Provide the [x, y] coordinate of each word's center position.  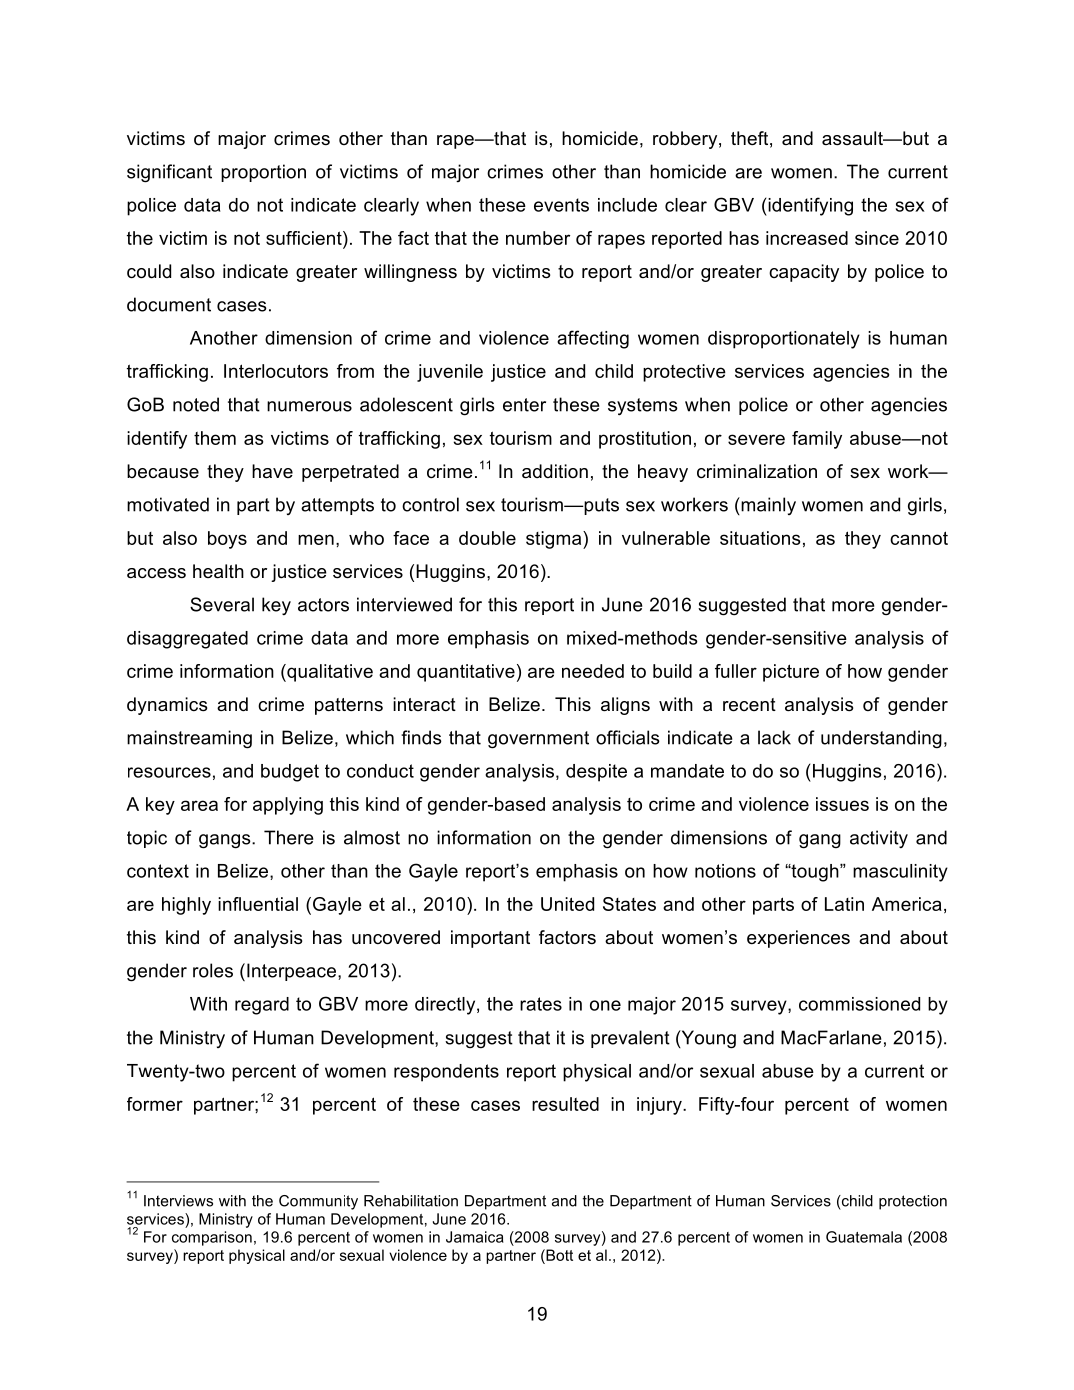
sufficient [305, 238]
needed [593, 671]
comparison [212, 1238]
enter [524, 405]
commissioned [859, 1004]
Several [222, 604]
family [817, 440]
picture [791, 673]
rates [541, 1004]
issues [842, 804]
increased [807, 238]
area [199, 805]
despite [596, 773]
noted [196, 404]
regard [262, 1006]
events [561, 205]
